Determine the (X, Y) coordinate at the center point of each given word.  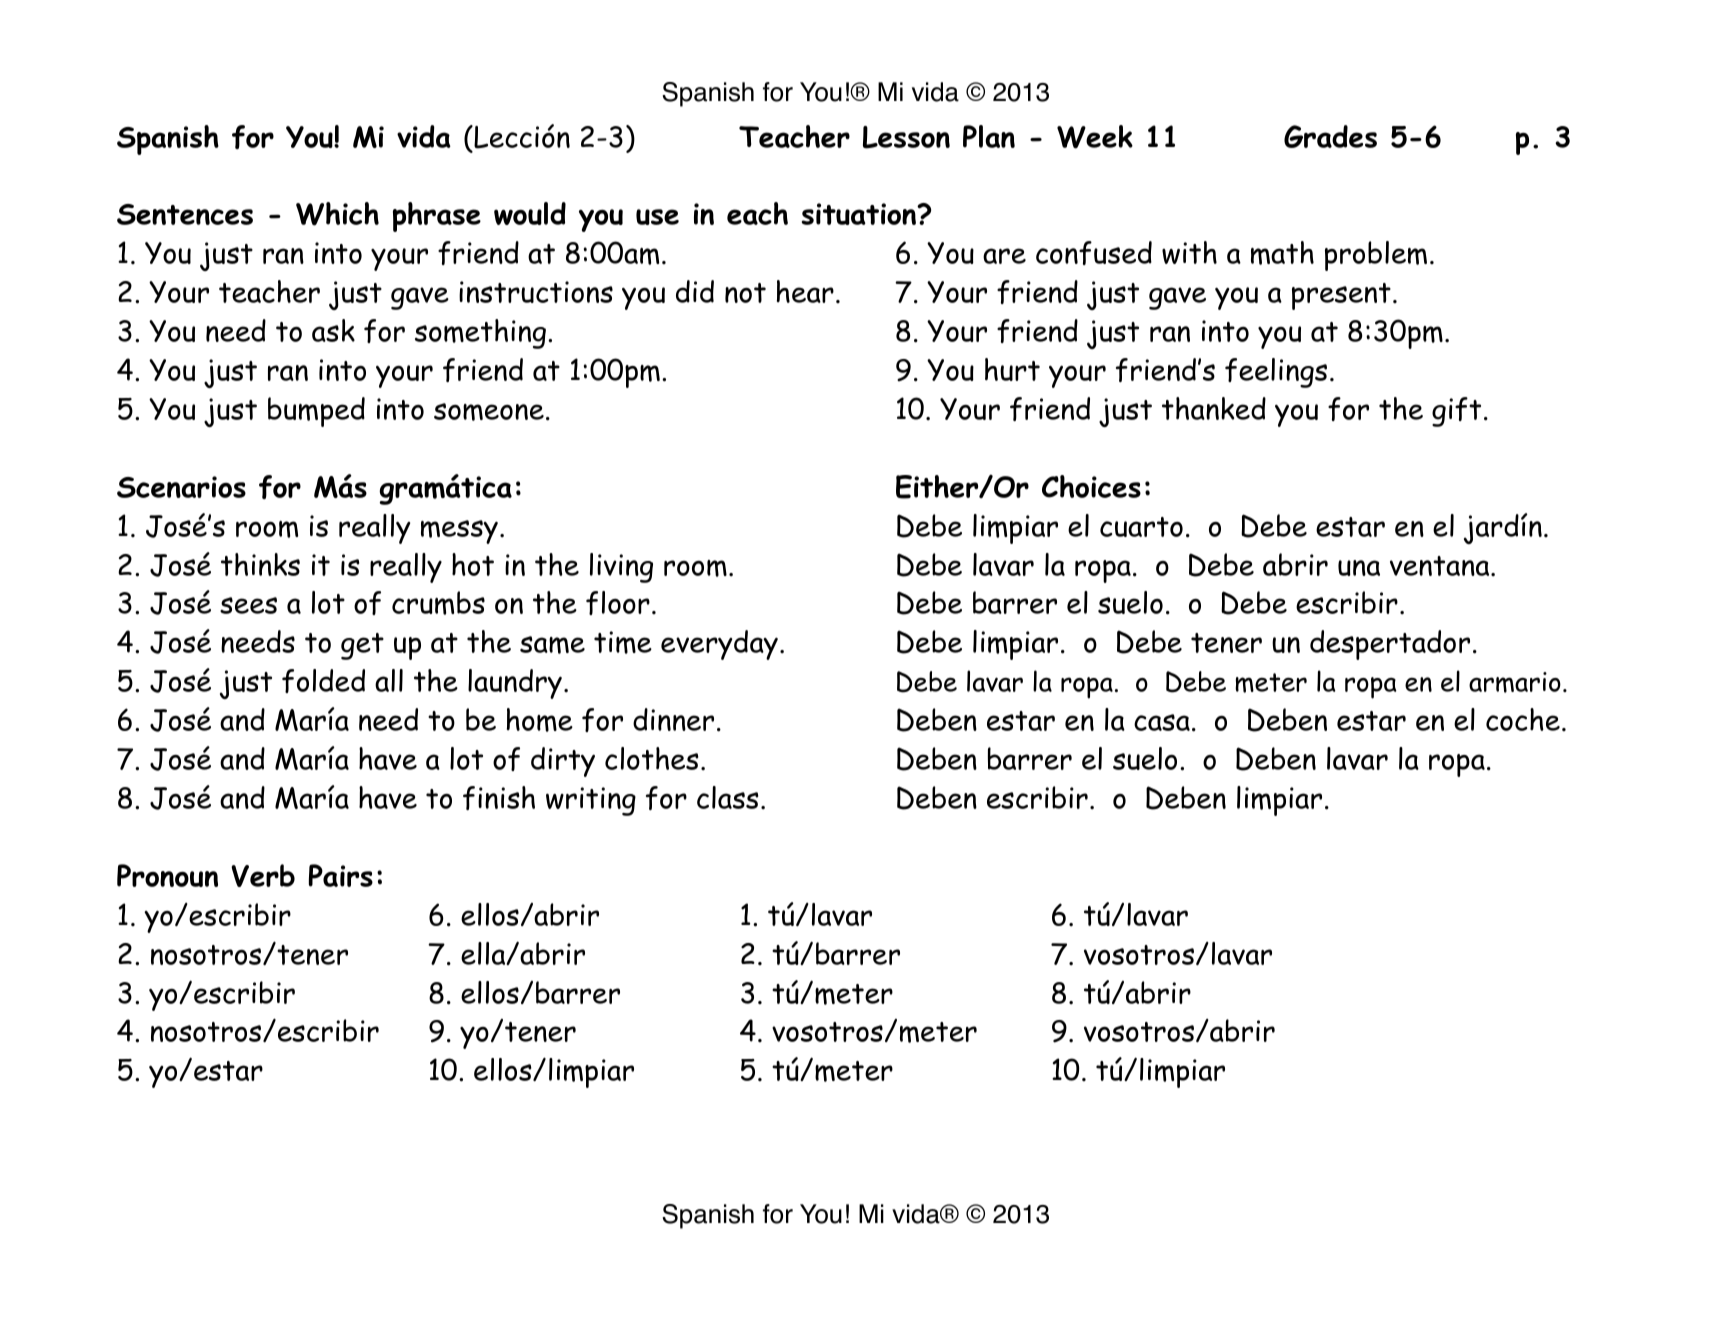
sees (248, 605)
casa (1162, 722)
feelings (1276, 373)
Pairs (341, 875)
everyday (719, 645)
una (1359, 568)
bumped (316, 412)
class (728, 797)
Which (337, 214)
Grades (1330, 136)
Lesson (906, 137)
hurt (1012, 369)
